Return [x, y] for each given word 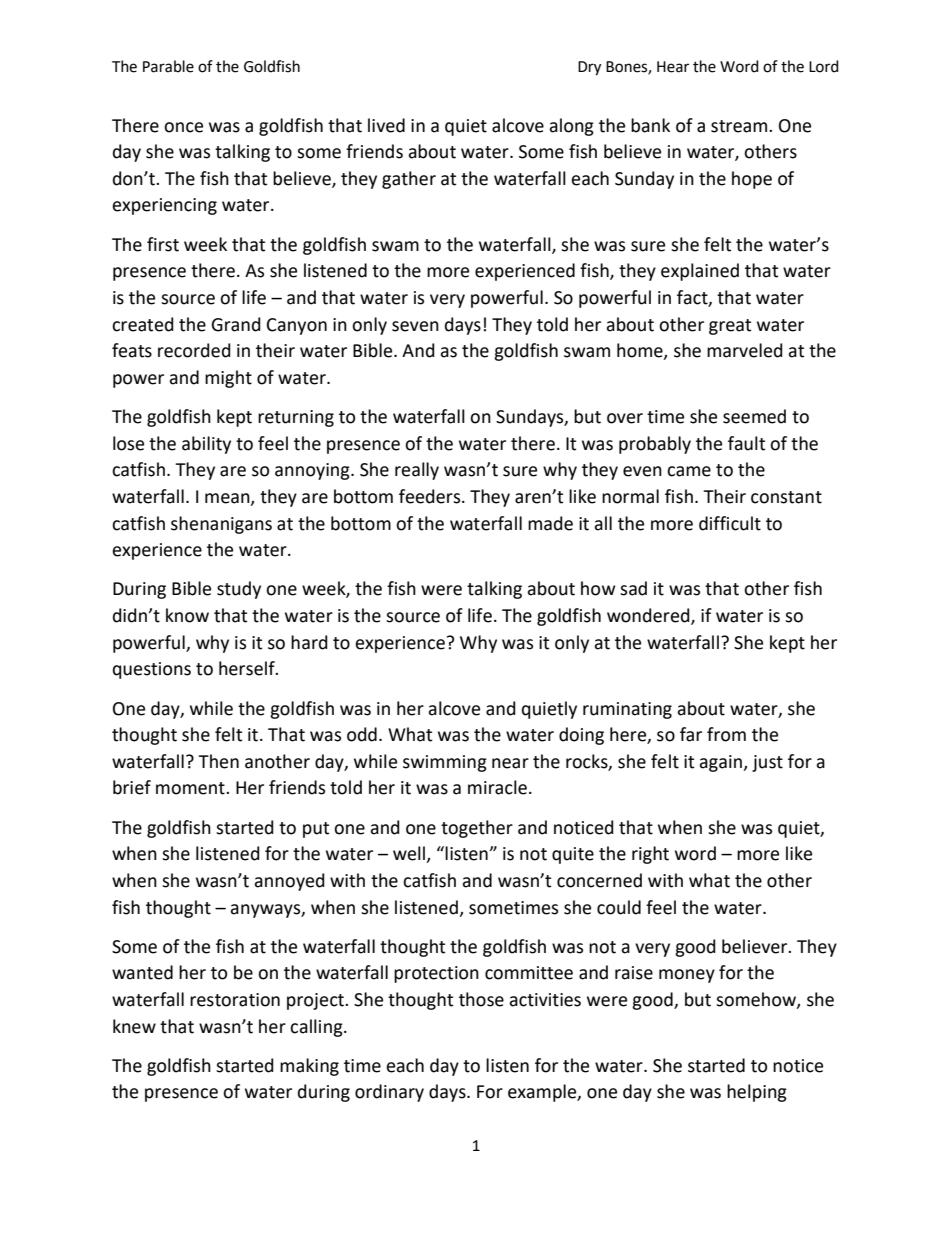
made [550, 523]
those [481, 999]
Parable [168, 66]
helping [757, 1093]
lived [386, 125]
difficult [730, 523]
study [239, 590]
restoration [235, 1000]
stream [740, 126]
